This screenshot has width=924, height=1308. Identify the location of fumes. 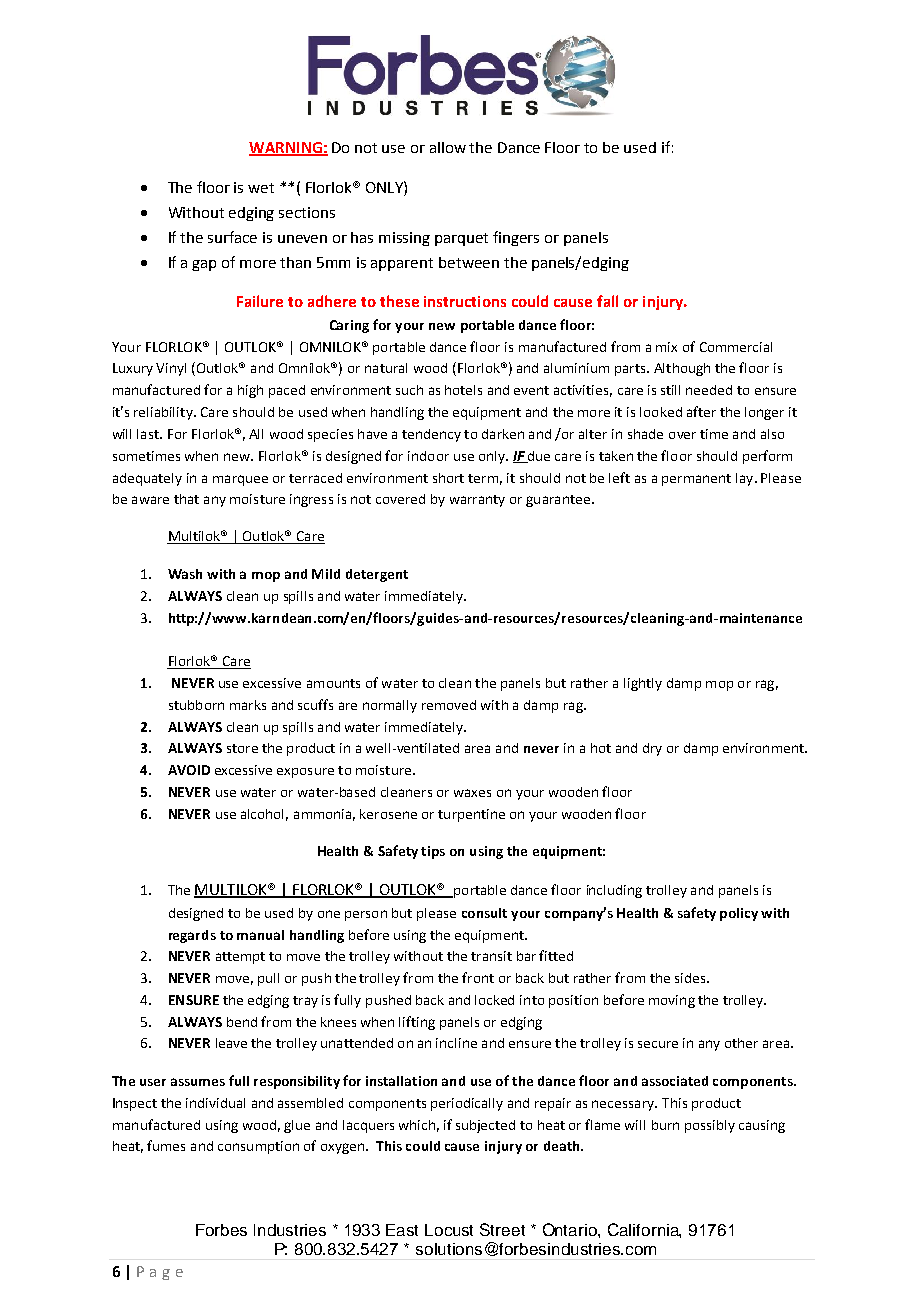
(166, 1145).
